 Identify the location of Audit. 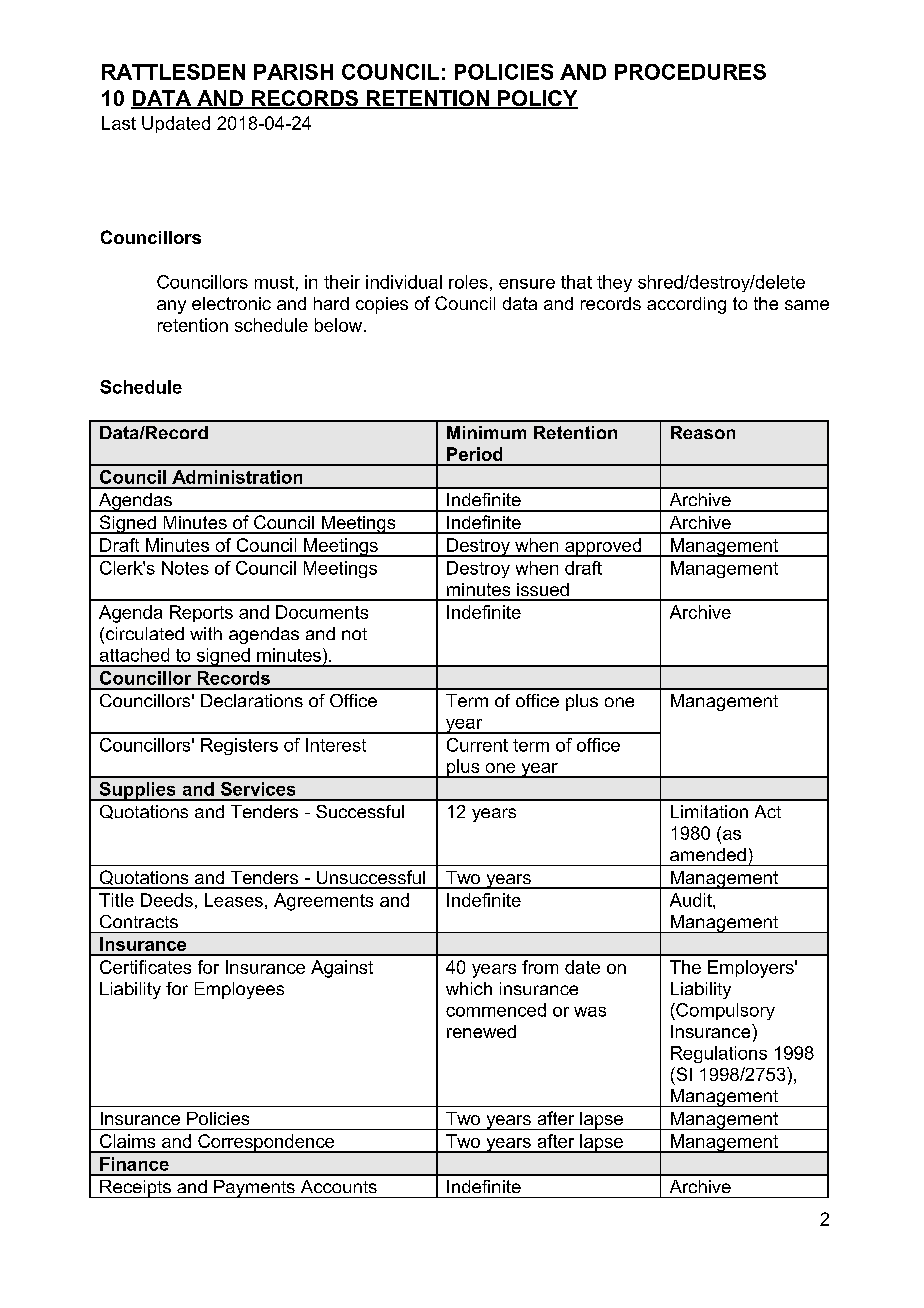
(692, 900).
